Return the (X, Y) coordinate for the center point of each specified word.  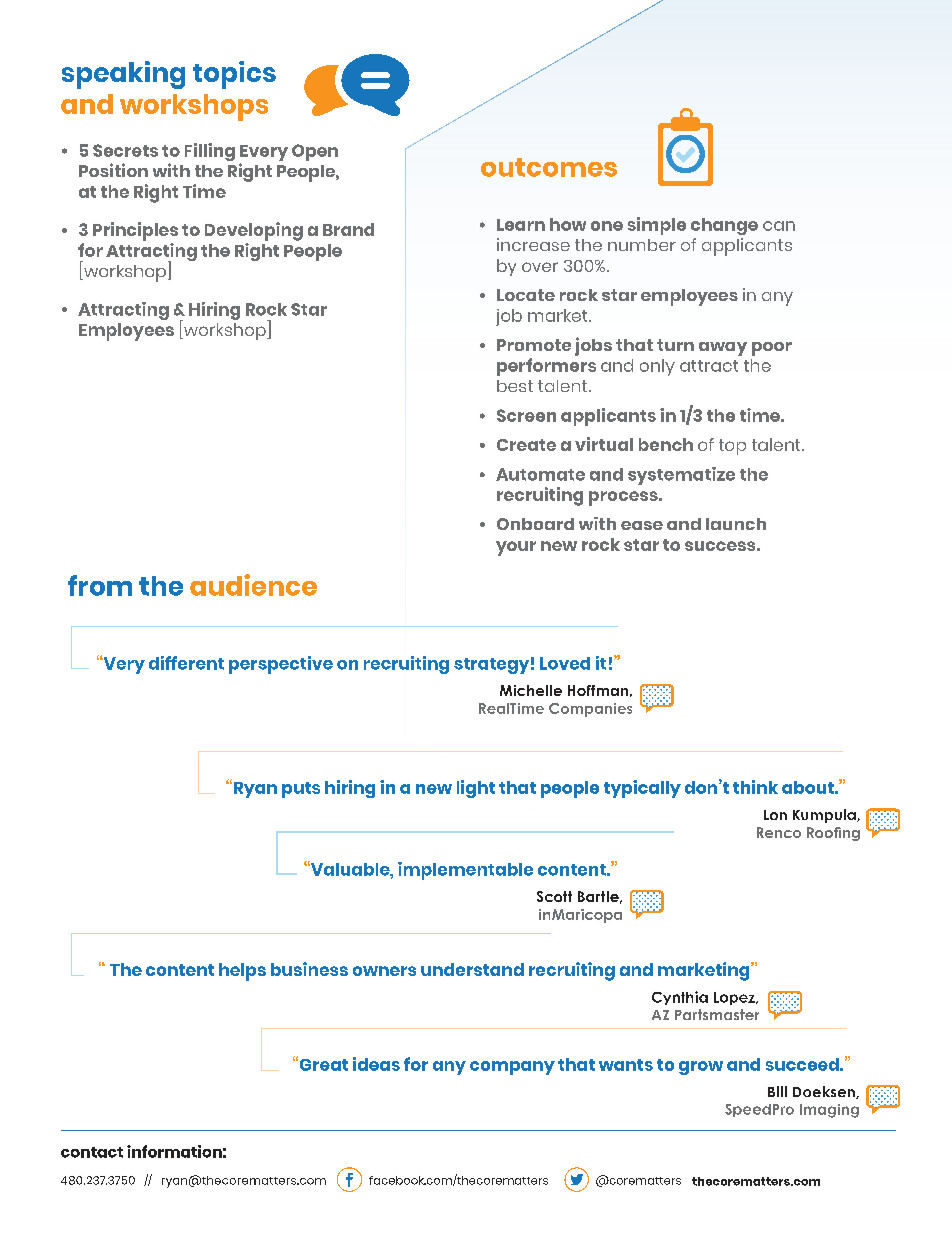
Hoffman (598, 690)
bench (666, 444)
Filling (210, 152)
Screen (526, 415)
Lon (775, 815)
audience (253, 585)
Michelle (531, 690)
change (724, 226)
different (186, 663)
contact (92, 1152)
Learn (521, 225)
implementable (465, 871)
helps (242, 972)
